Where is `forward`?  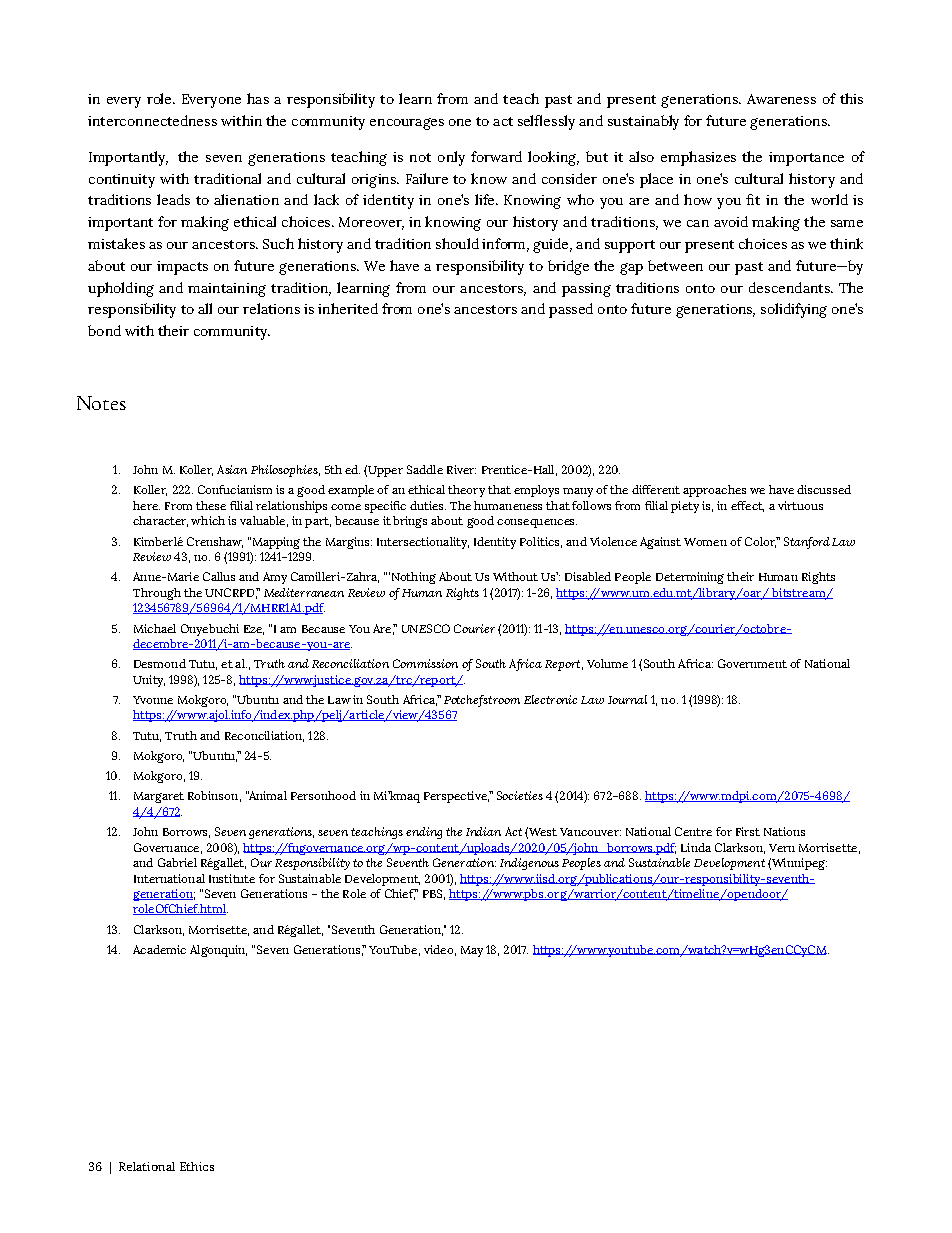
forward is located at coordinates (496, 156).
